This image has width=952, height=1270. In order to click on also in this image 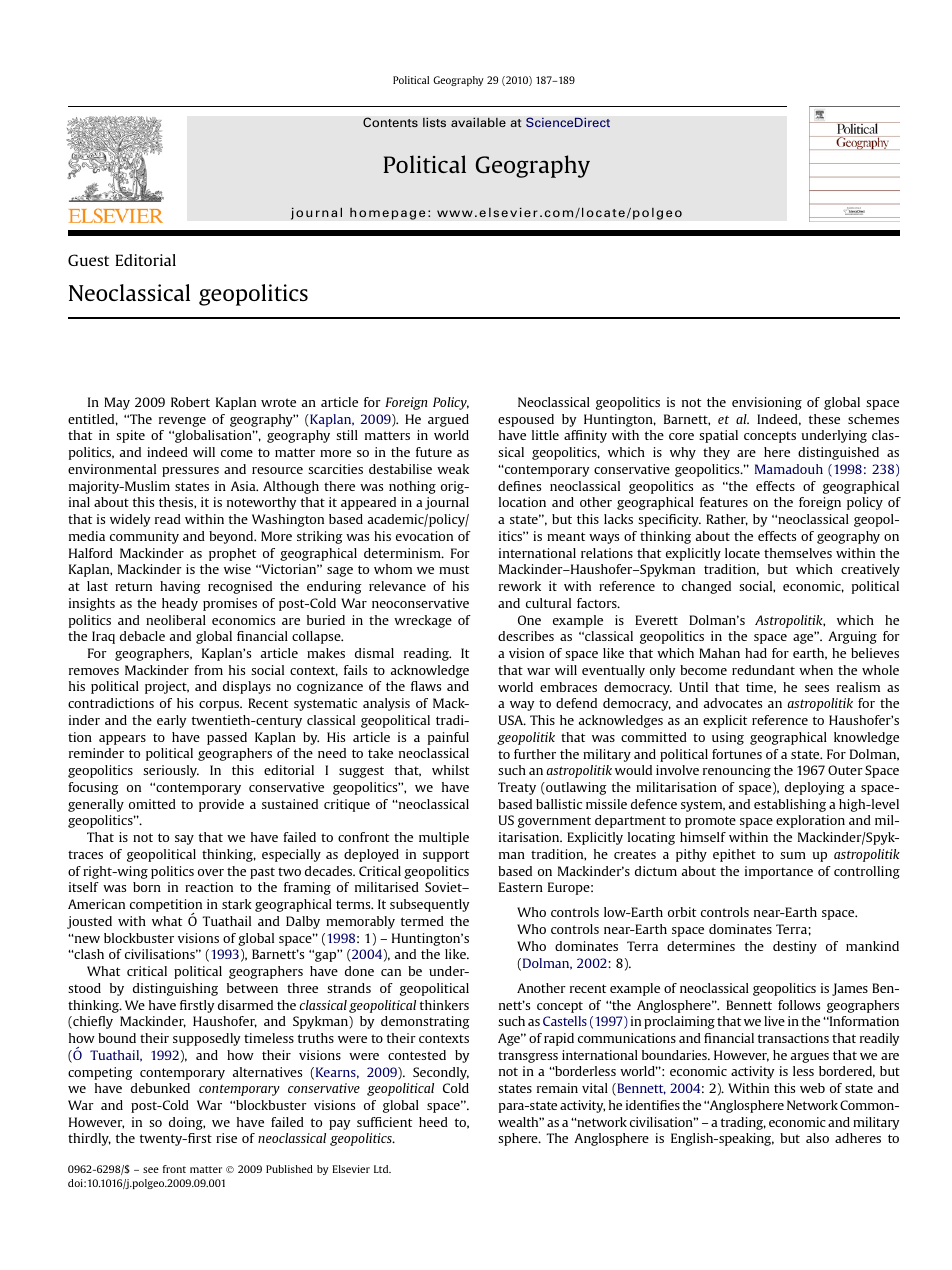, I will do `click(817, 1138)`.
